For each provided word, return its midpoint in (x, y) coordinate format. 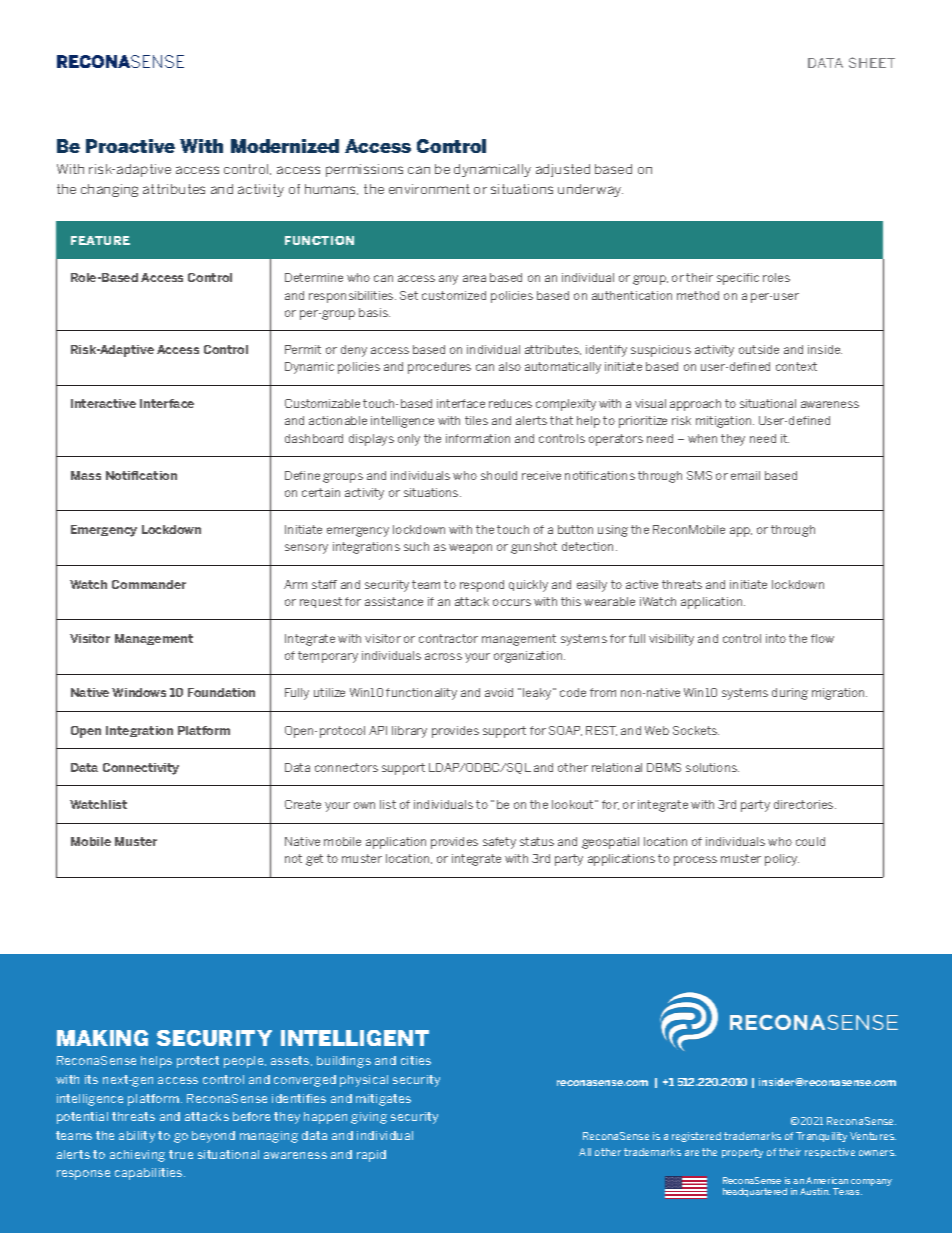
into (776, 638)
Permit (303, 349)
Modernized (285, 146)
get (314, 860)
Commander (149, 584)
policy (782, 860)
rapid (371, 1156)
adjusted (563, 170)
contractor (448, 638)
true (181, 1154)
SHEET (872, 62)
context (796, 366)
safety (499, 843)
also (510, 366)
